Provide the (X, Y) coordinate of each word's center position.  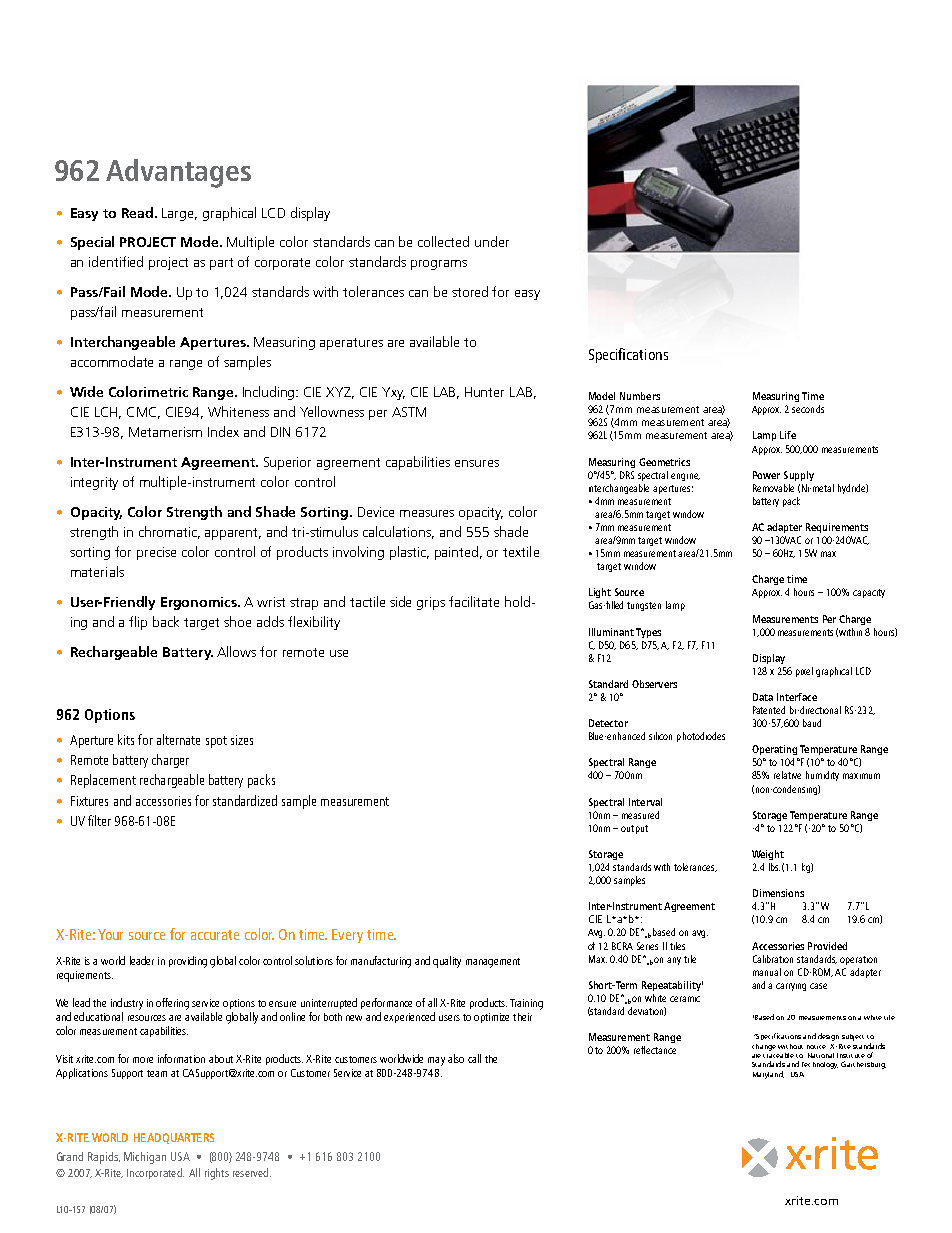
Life (788, 435)
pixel (804, 672)
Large (179, 214)
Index (223, 431)
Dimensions (778, 893)
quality (447, 962)
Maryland (768, 1075)
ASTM (409, 412)
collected (443, 241)
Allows (236, 651)
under (492, 241)
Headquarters (174, 1138)
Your (110, 934)
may (436, 1061)
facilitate (474, 601)
